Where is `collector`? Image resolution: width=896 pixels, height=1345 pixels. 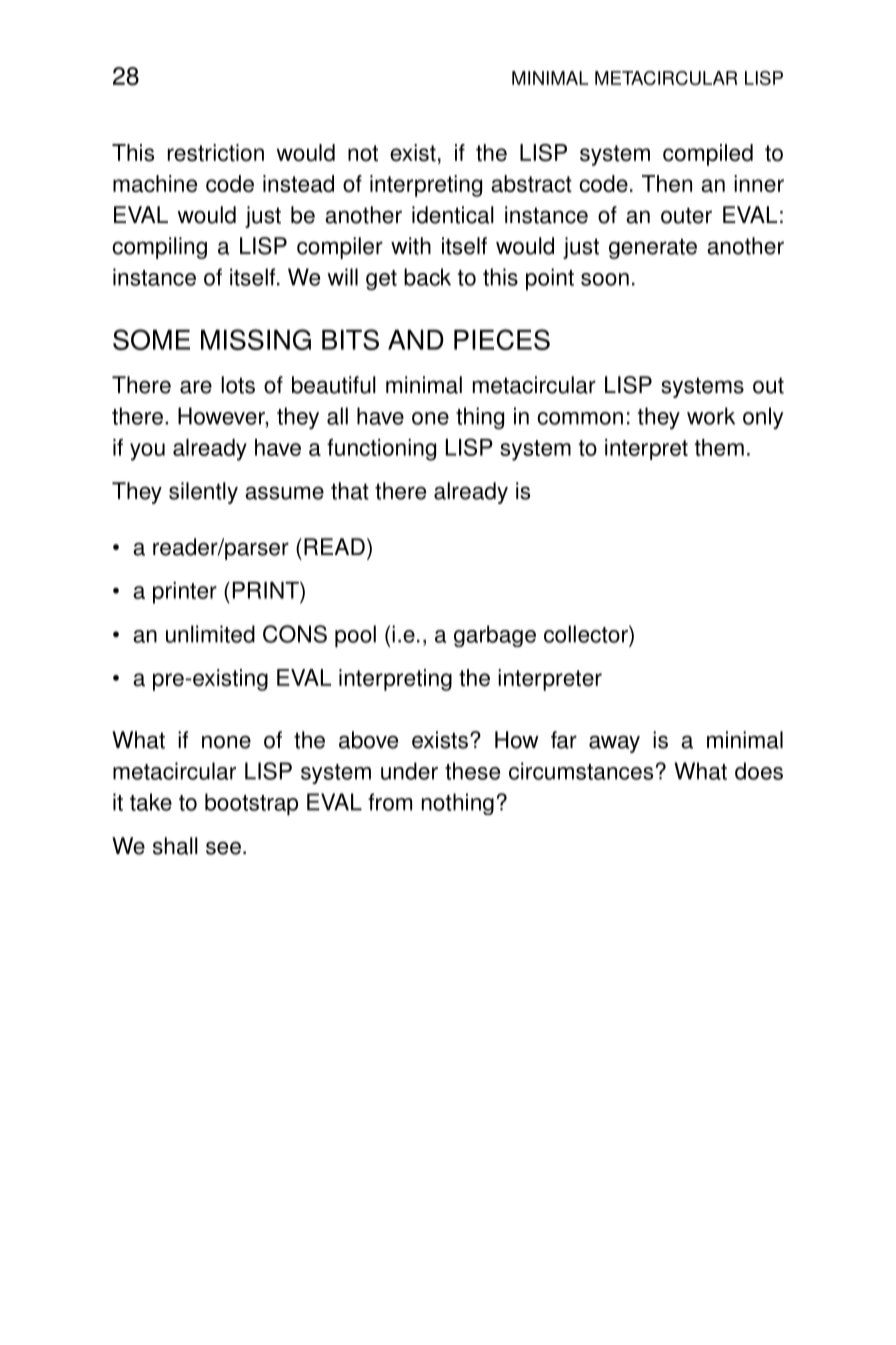
collector is located at coordinates (587, 634).
